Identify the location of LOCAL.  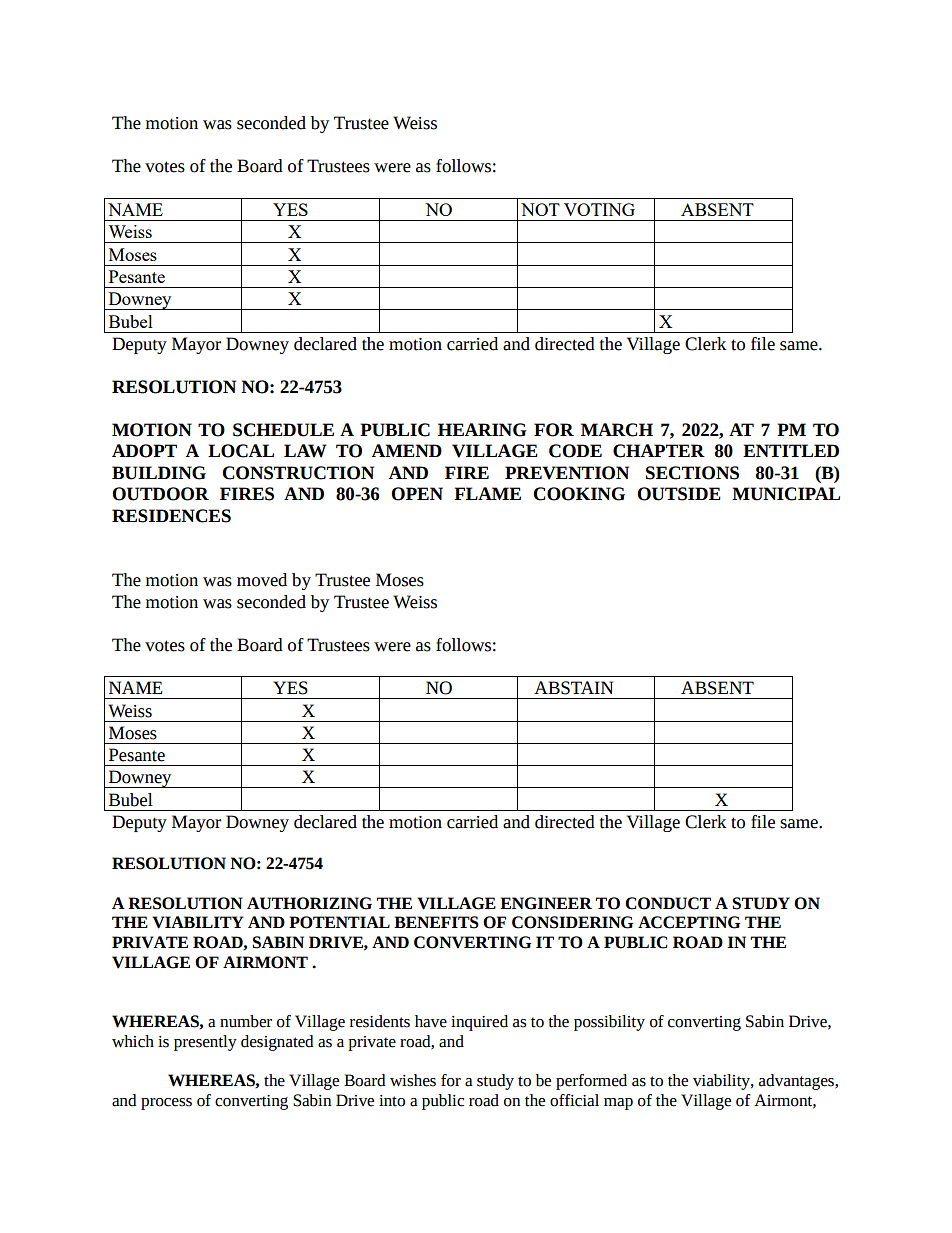
(241, 451).
